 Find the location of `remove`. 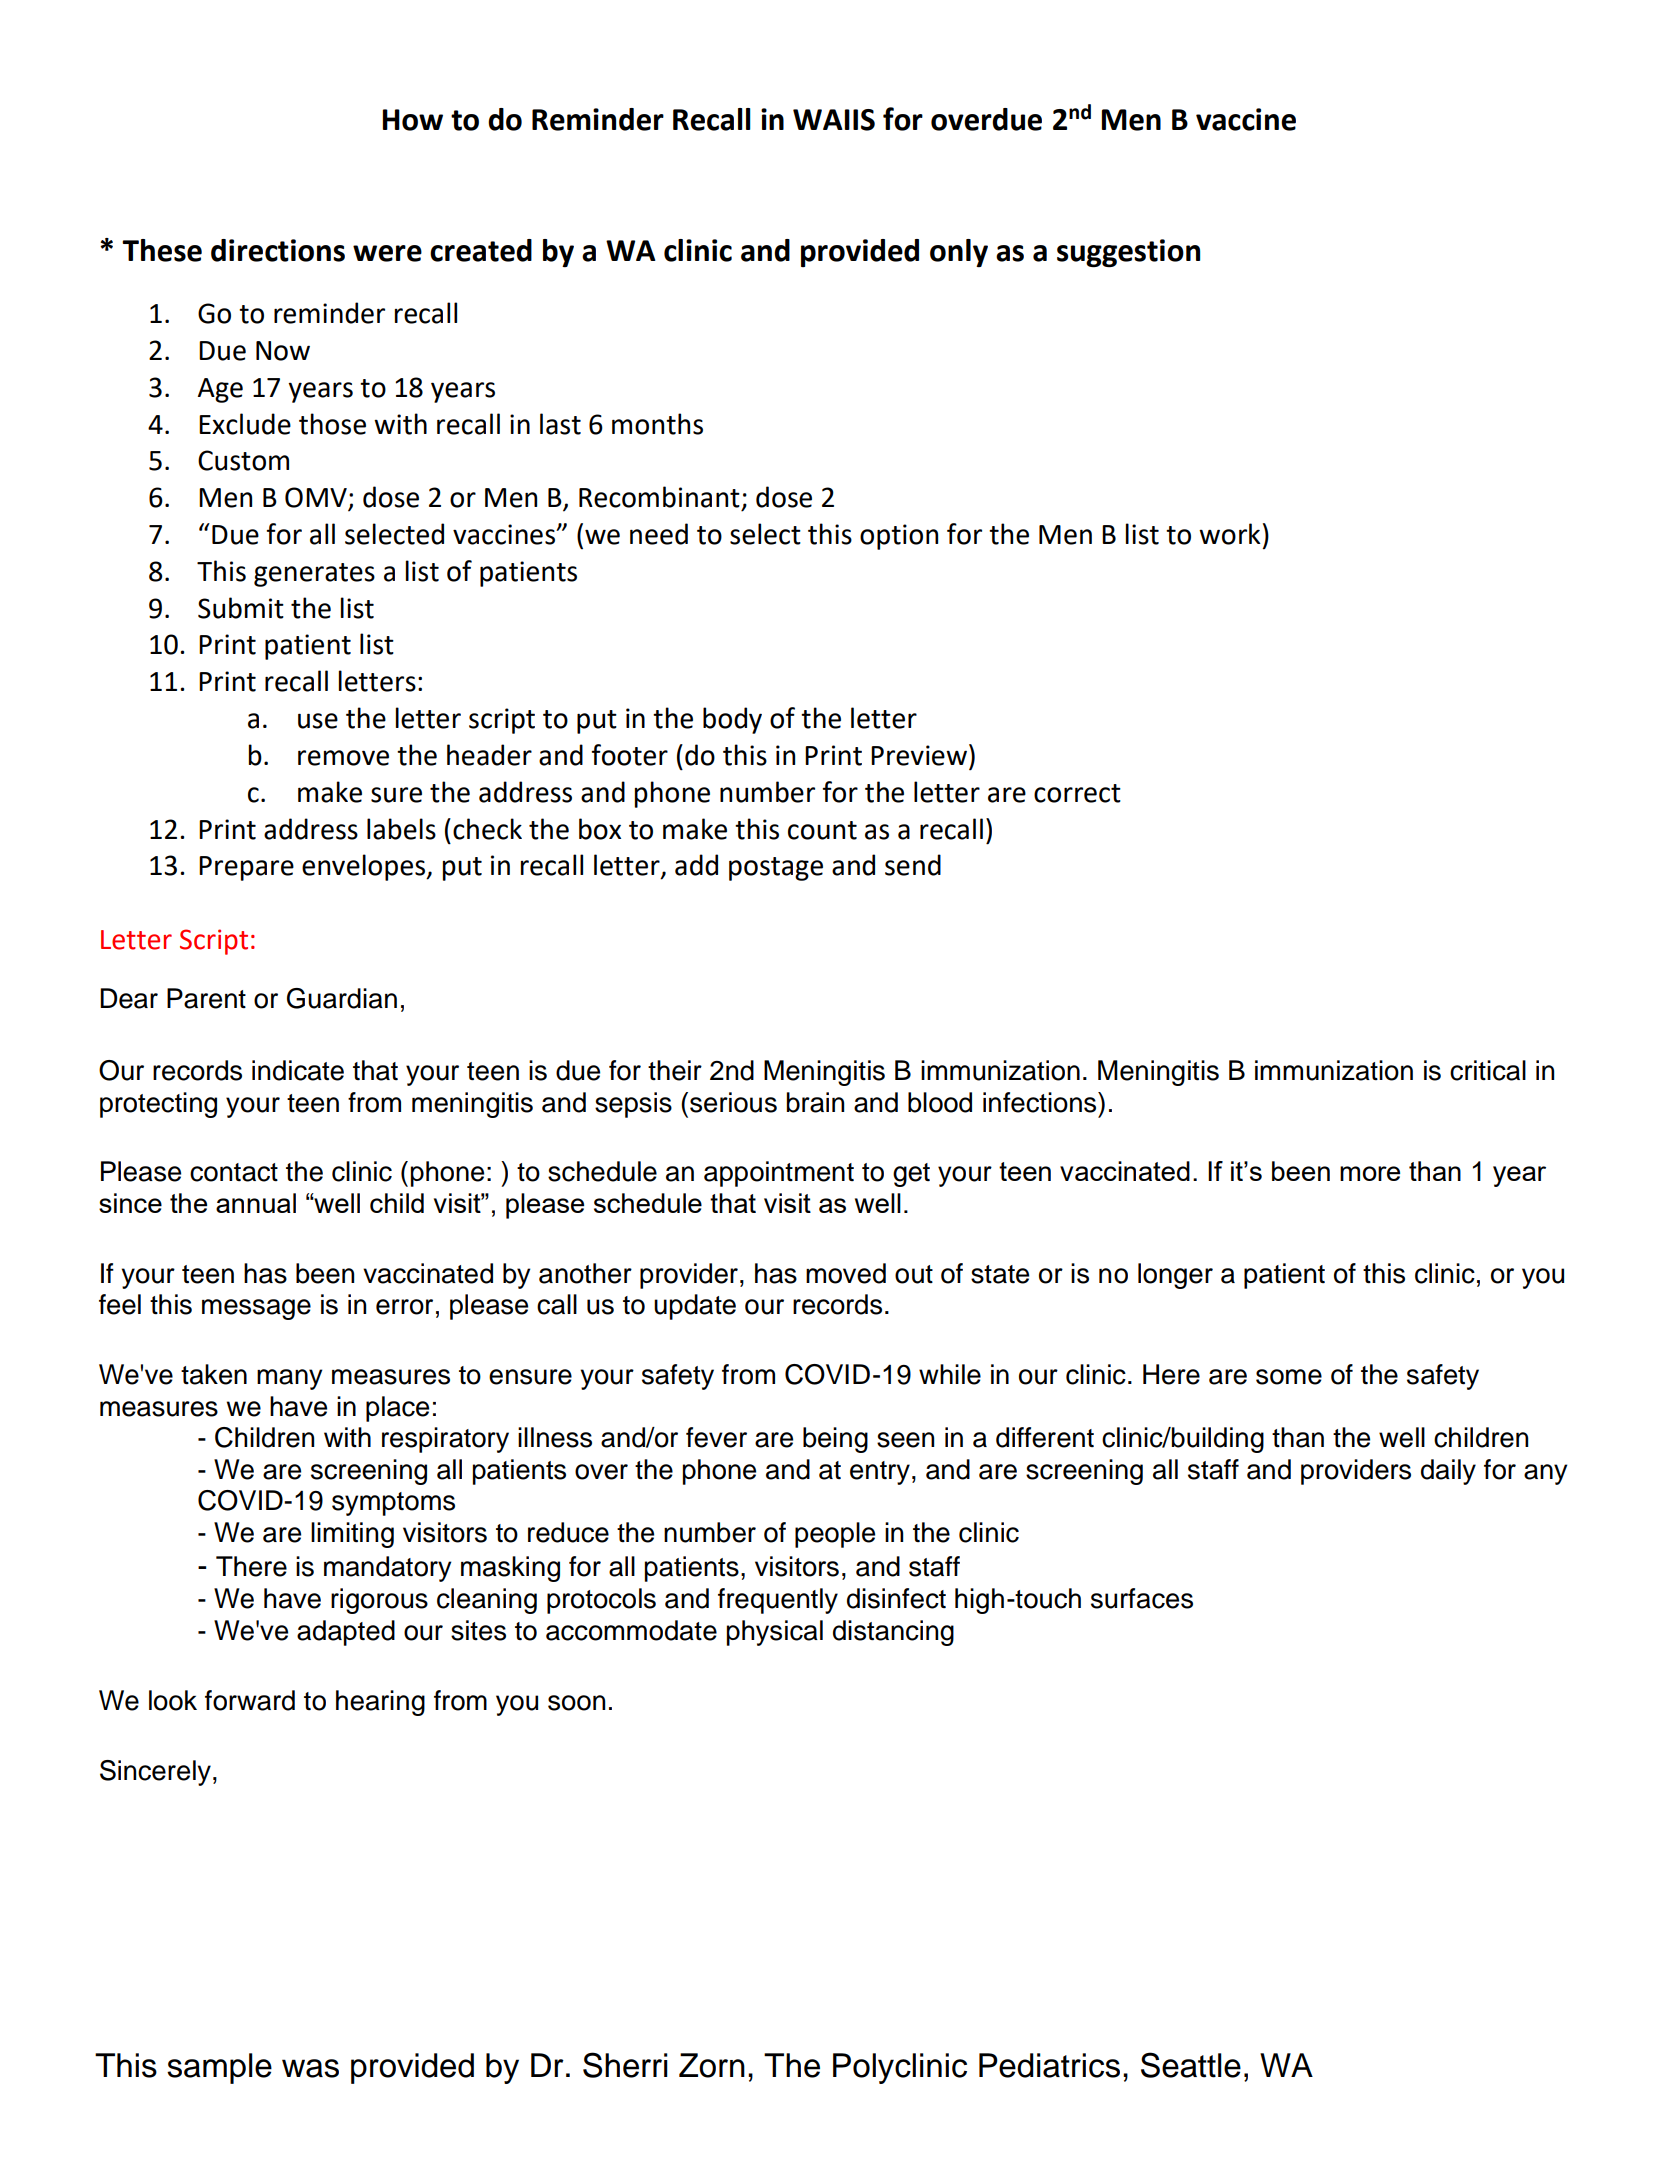

remove is located at coordinates (343, 758).
